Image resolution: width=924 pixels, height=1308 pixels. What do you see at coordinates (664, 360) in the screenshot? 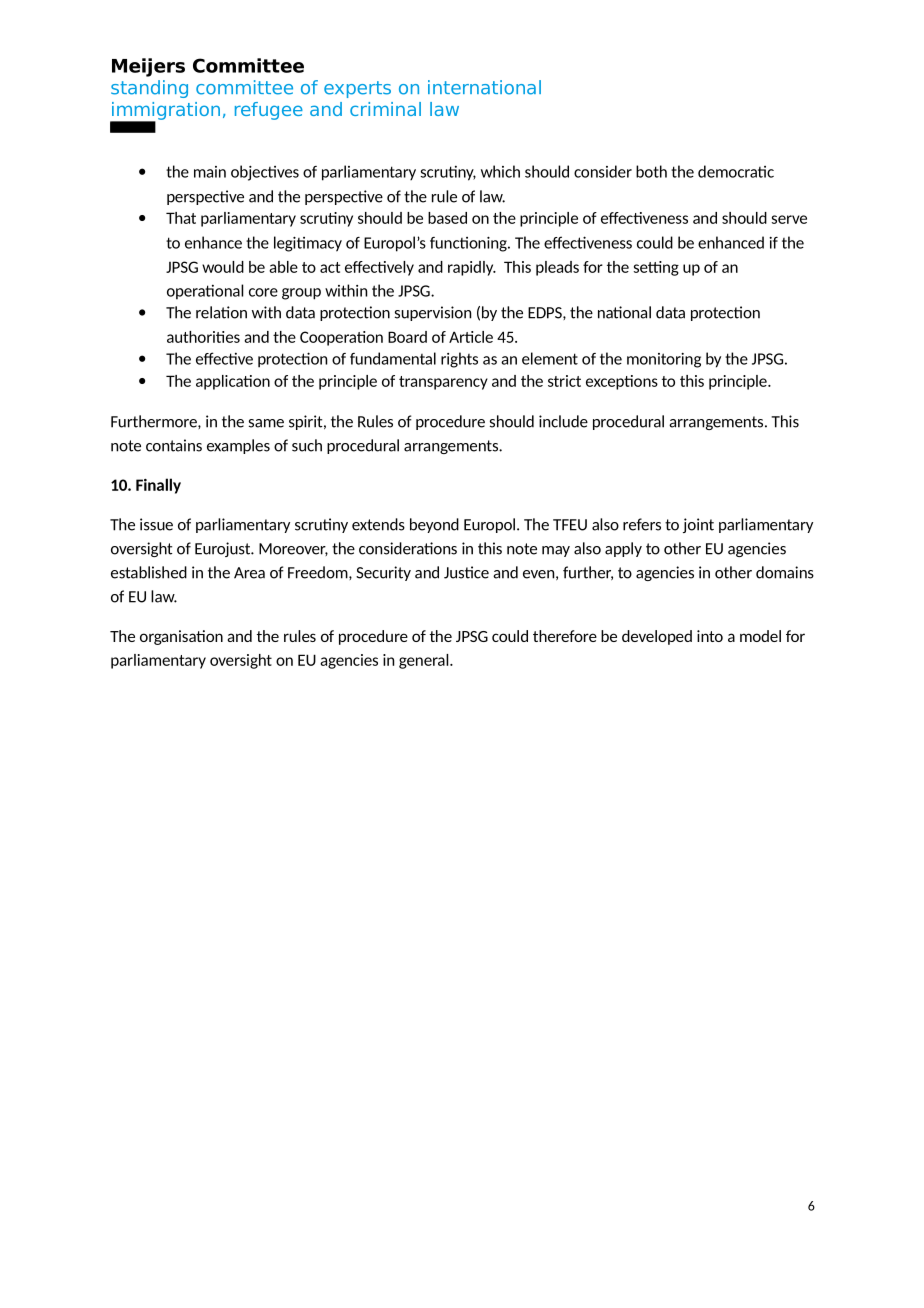
I see `monitoring` at bounding box center [664, 360].
